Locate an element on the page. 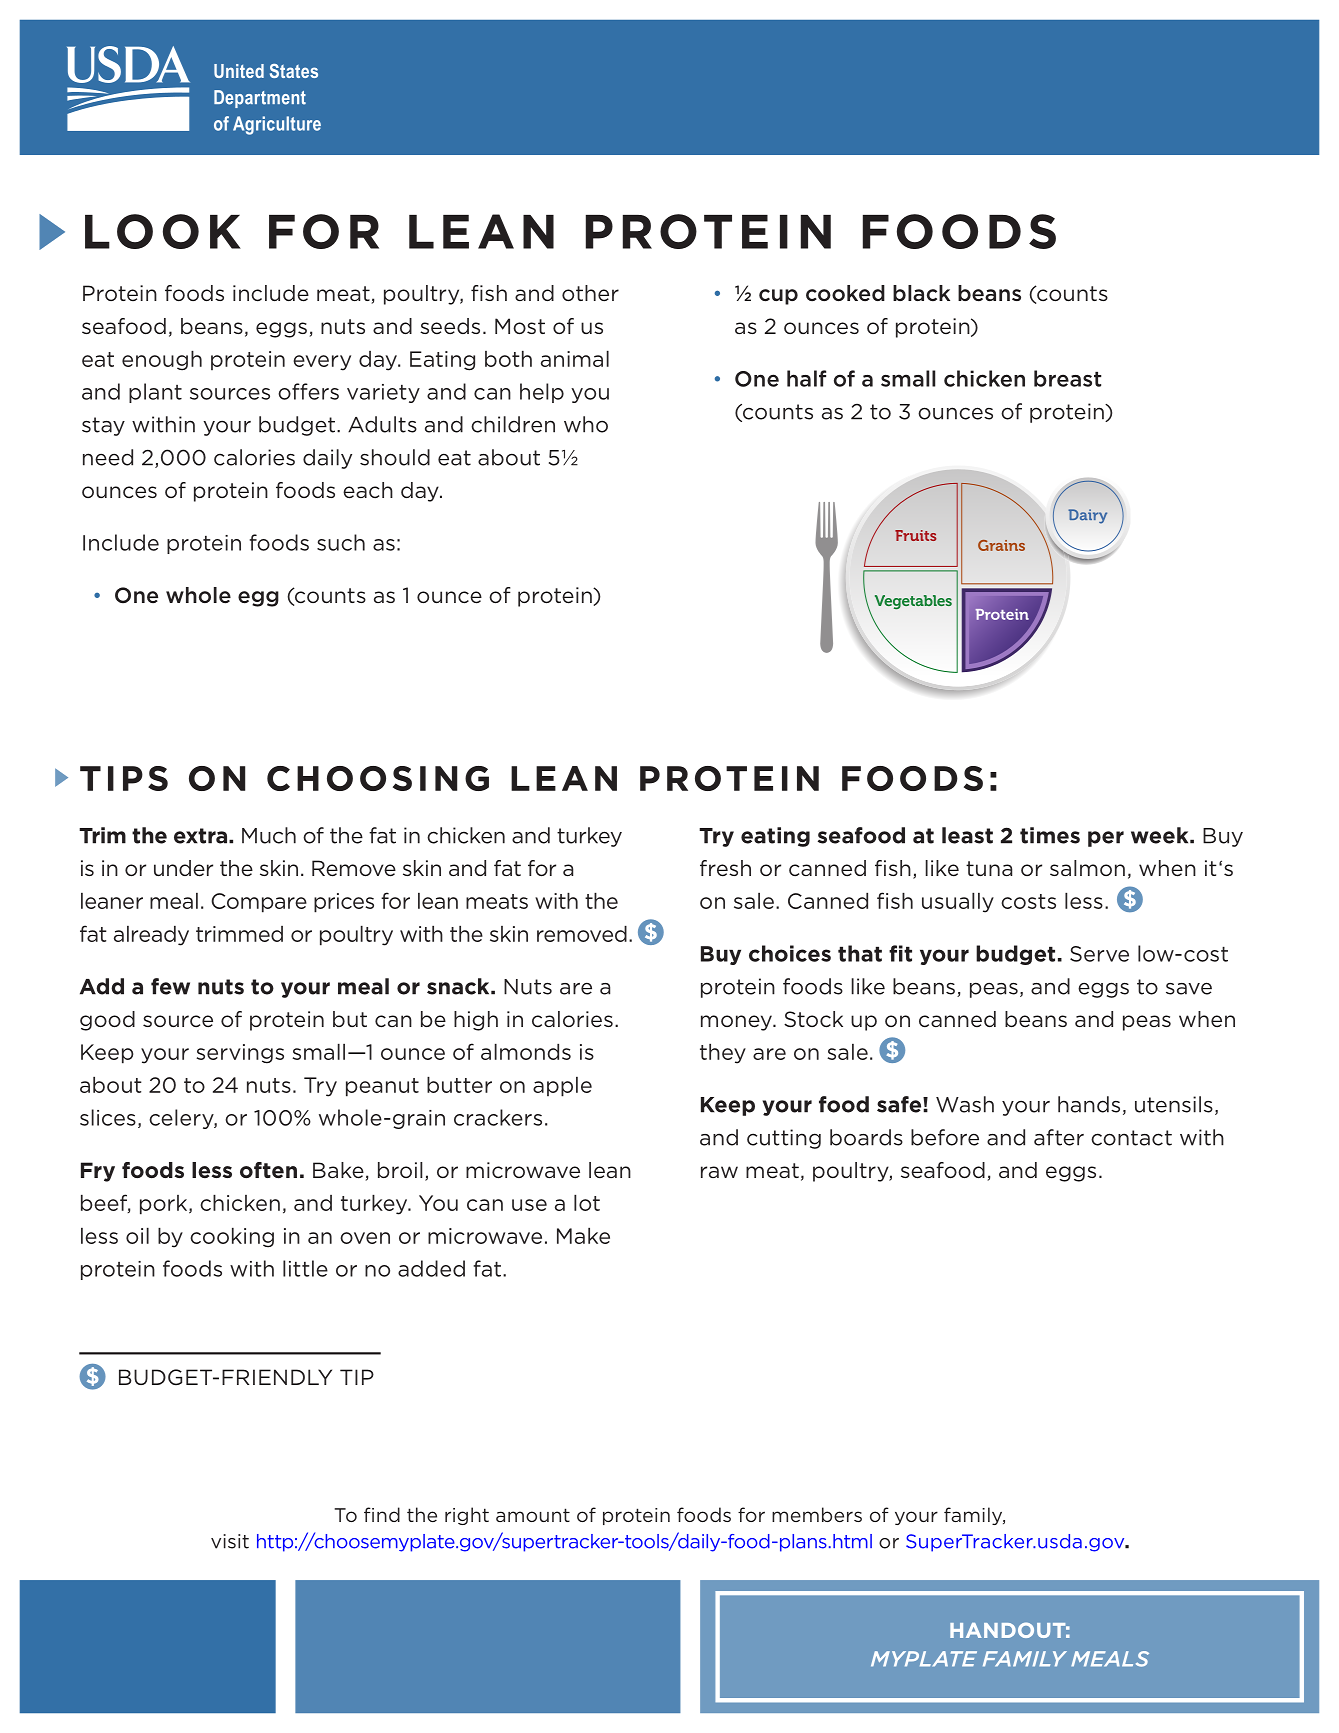 This document has height=1733, width=1339. children is located at coordinates (513, 424).
